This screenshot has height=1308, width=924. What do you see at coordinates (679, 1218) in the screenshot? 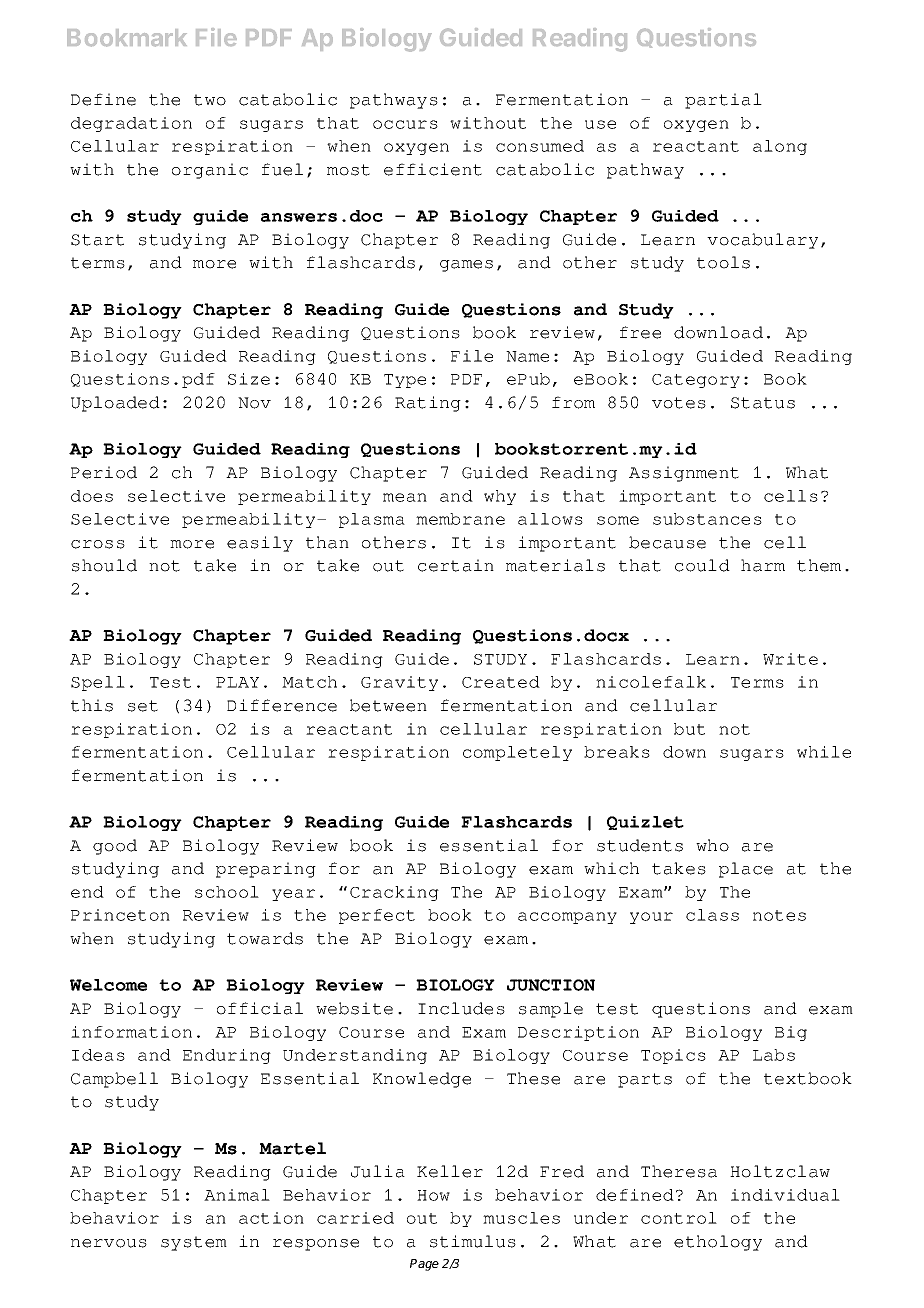
I see `control` at bounding box center [679, 1218].
